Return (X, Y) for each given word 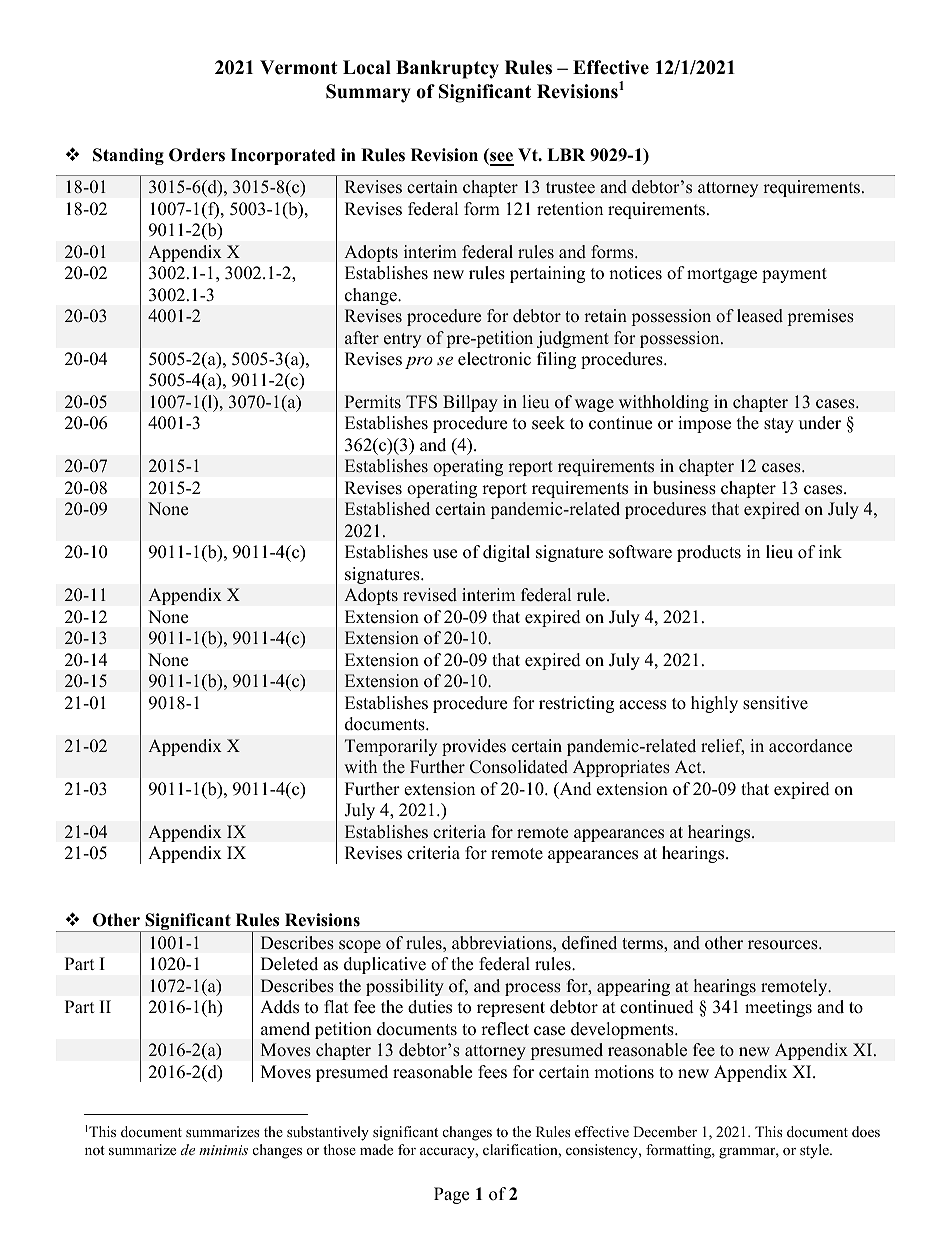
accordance (810, 746)
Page (451, 1195)
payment (794, 275)
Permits (373, 402)
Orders (197, 155)
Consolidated (519, 767)
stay (779, 425)
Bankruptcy (447, 69)
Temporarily (391, 747)
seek (548, 423)
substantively (328, 1133)
